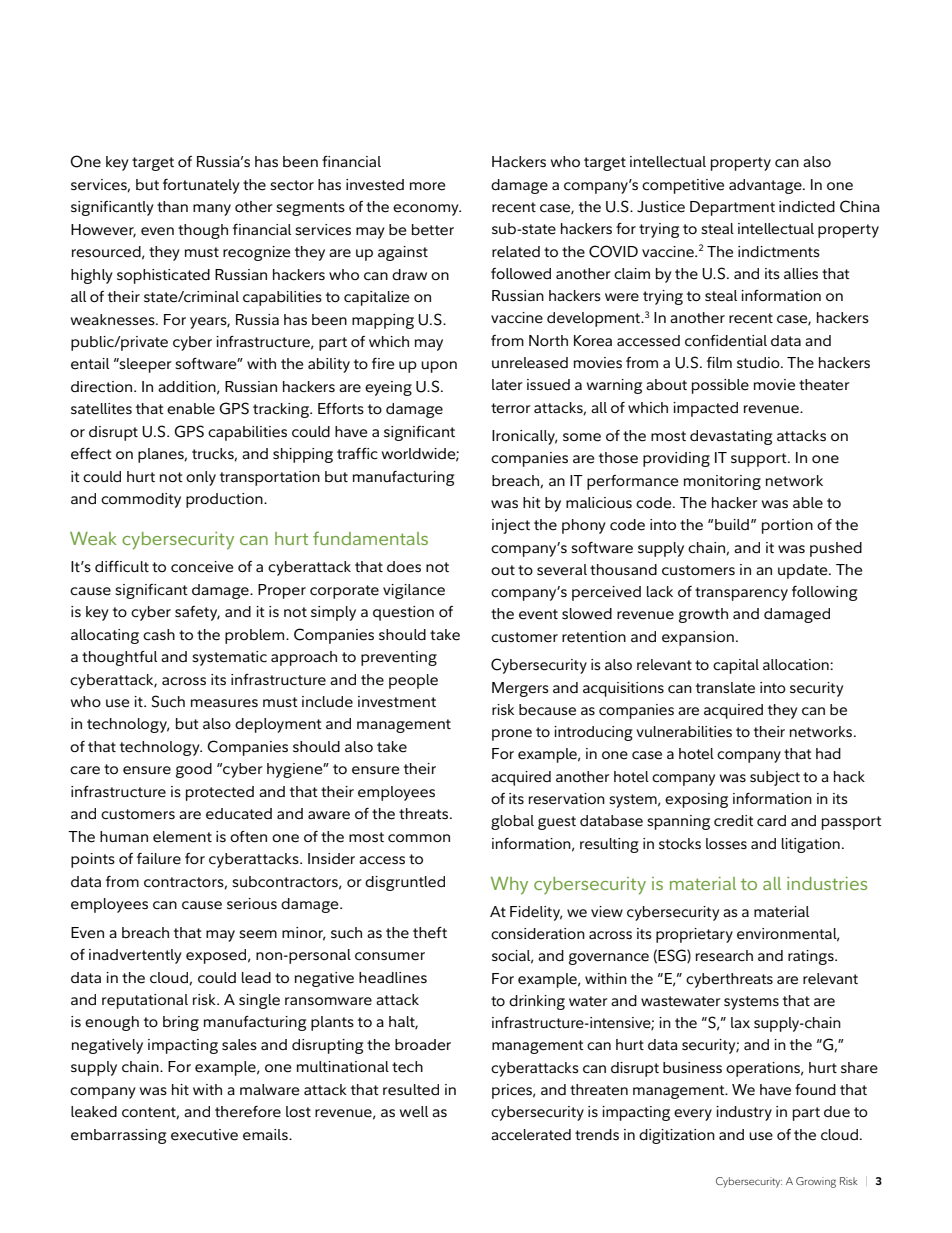  I want to click on theft, so click(430, 933).
